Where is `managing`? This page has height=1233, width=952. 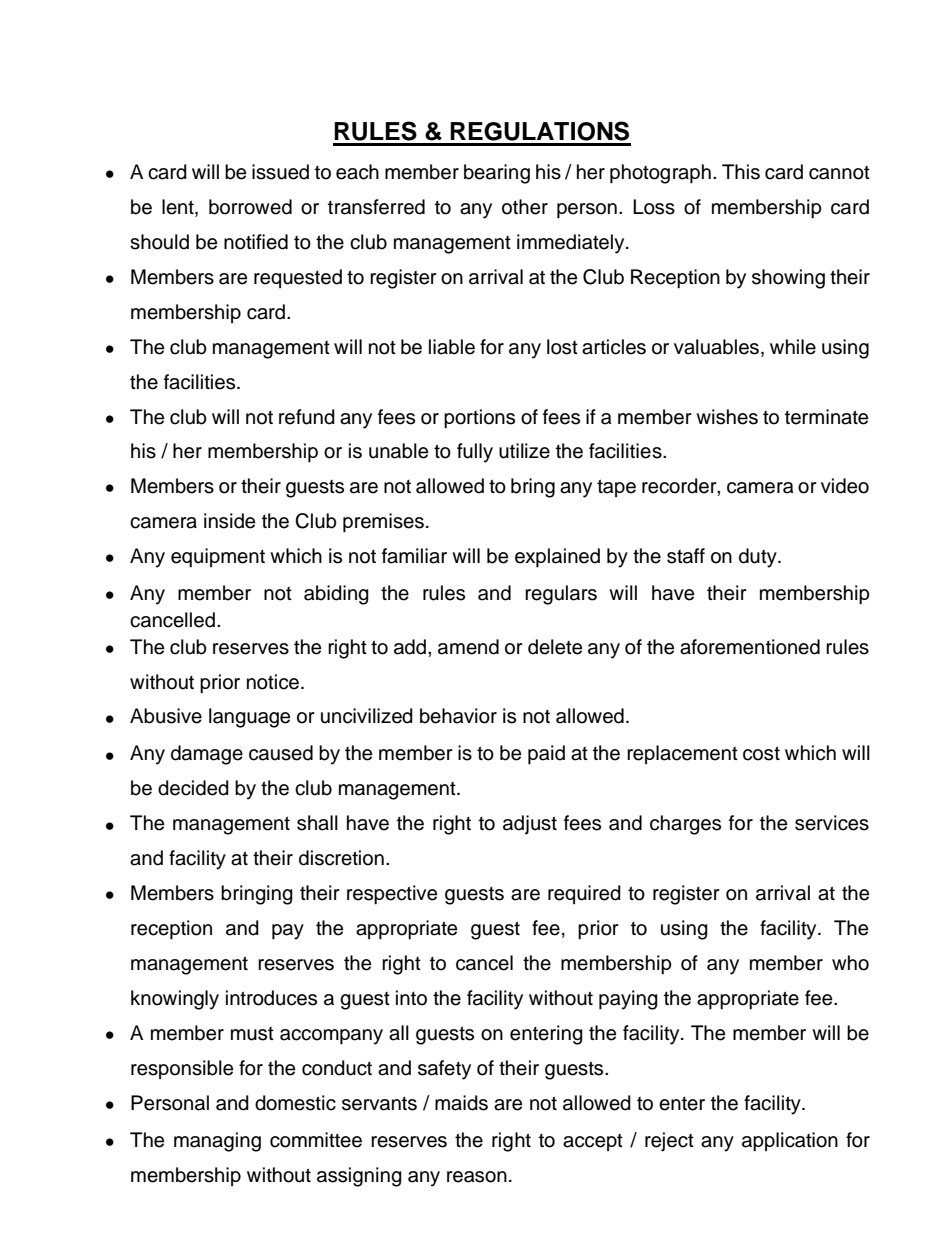 managing is located at coordinates (217, 1142).
